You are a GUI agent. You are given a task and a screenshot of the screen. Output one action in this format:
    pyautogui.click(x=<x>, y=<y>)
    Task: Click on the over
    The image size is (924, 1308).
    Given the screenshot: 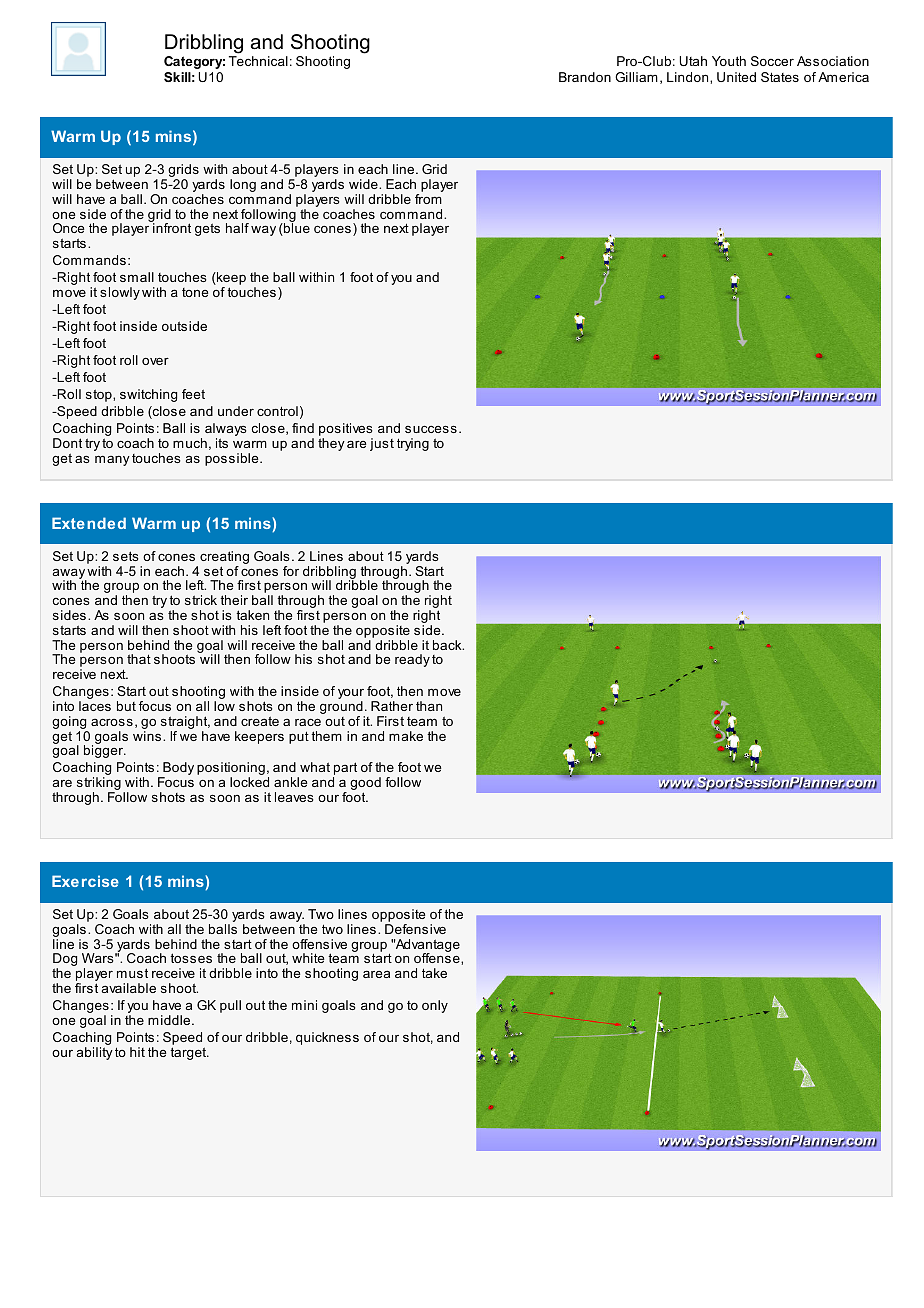 What is the action you would take?
    pyautogui.click(x=155, y=361)
